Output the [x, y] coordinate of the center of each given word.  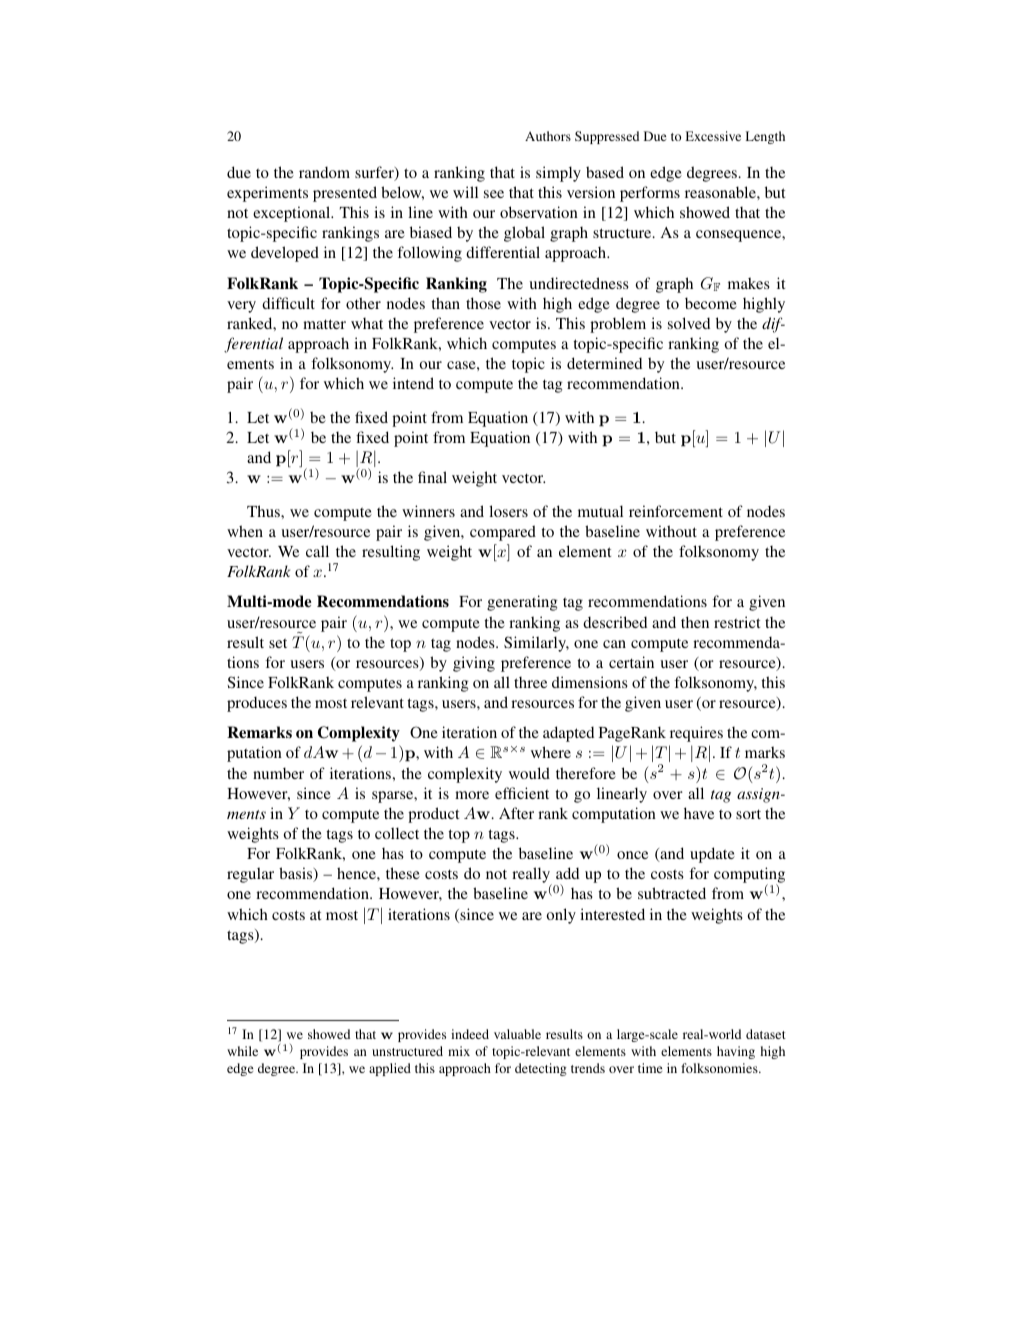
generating [522, 603]
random [324, 172]
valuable [517, 1034]
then [695, 622]
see [494, 194]
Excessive [713, 136]
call [317, 551]
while [242, 1051]
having [736, 1052]
